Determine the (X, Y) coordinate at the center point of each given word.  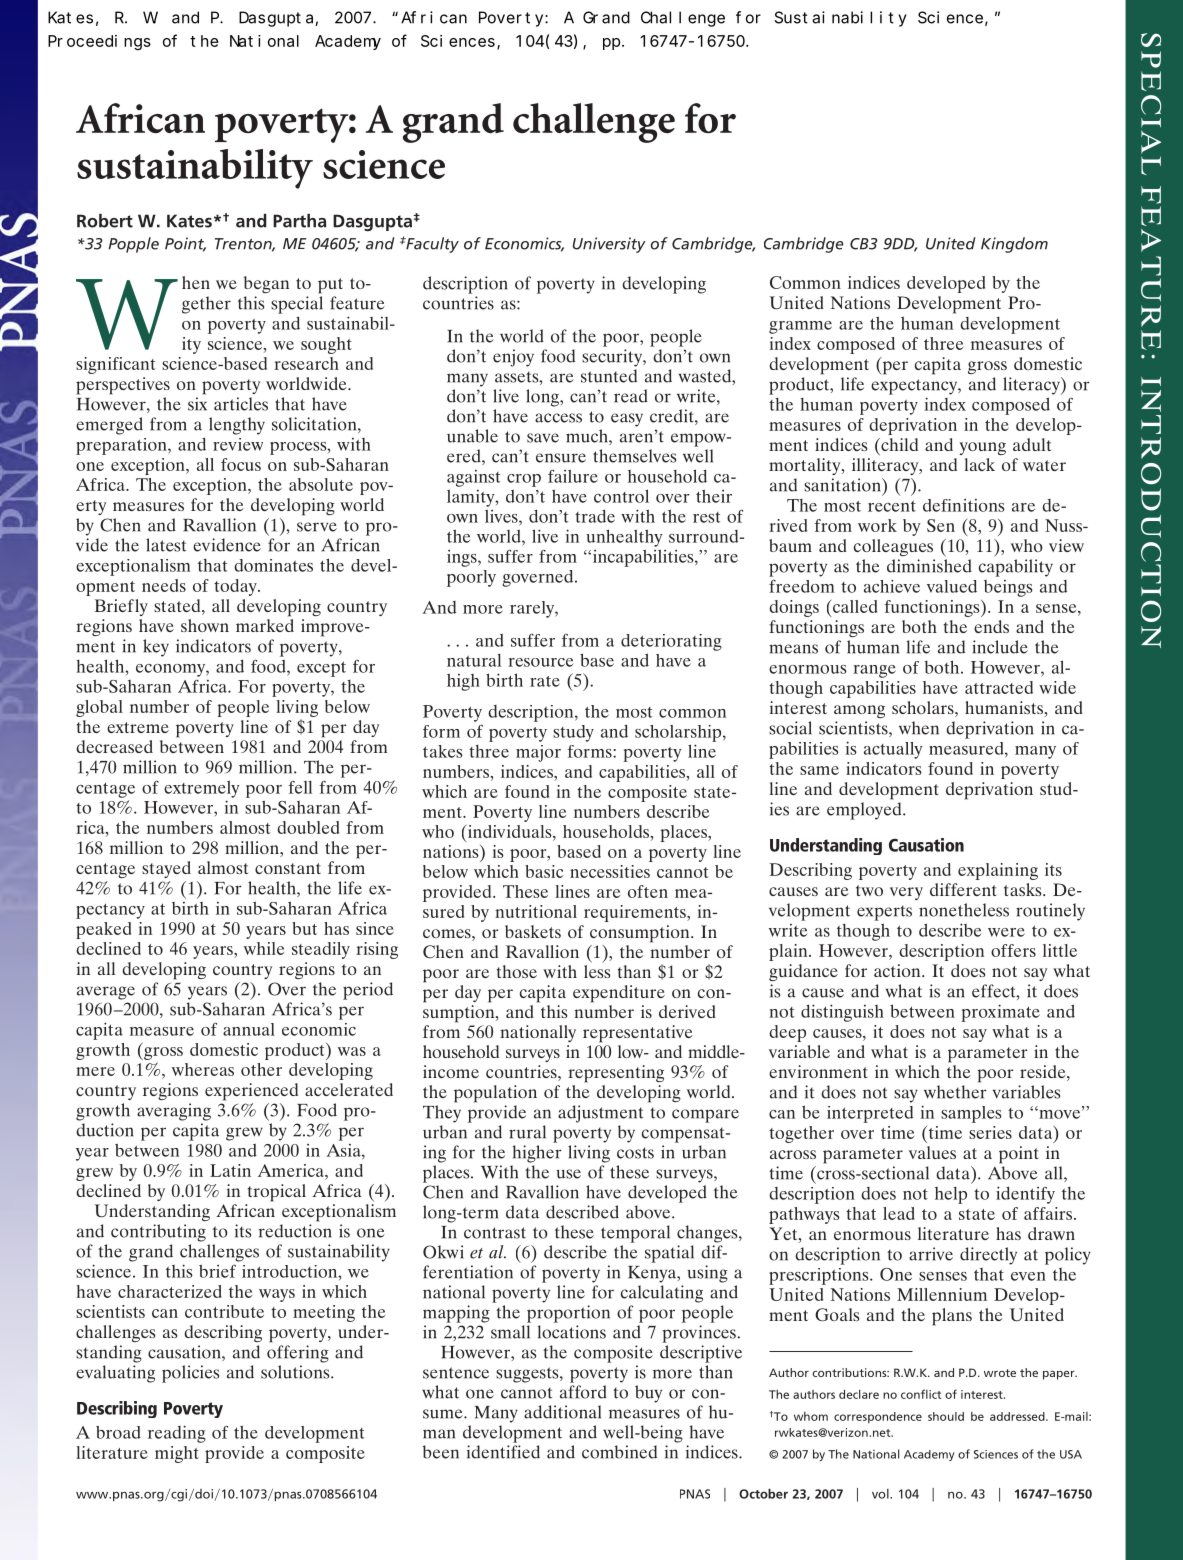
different (963, 889)
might (177, 1454)
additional (562, 1412)
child (898, 444)
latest (166, 545)
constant (288, 868)
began (266, 284)
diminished (929, 566)
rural (527, 1132)
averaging (174, 1112)
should (946, 1416)
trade (595, 516)
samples (971, 1114)
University (609, 245)
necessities (610, 871)
